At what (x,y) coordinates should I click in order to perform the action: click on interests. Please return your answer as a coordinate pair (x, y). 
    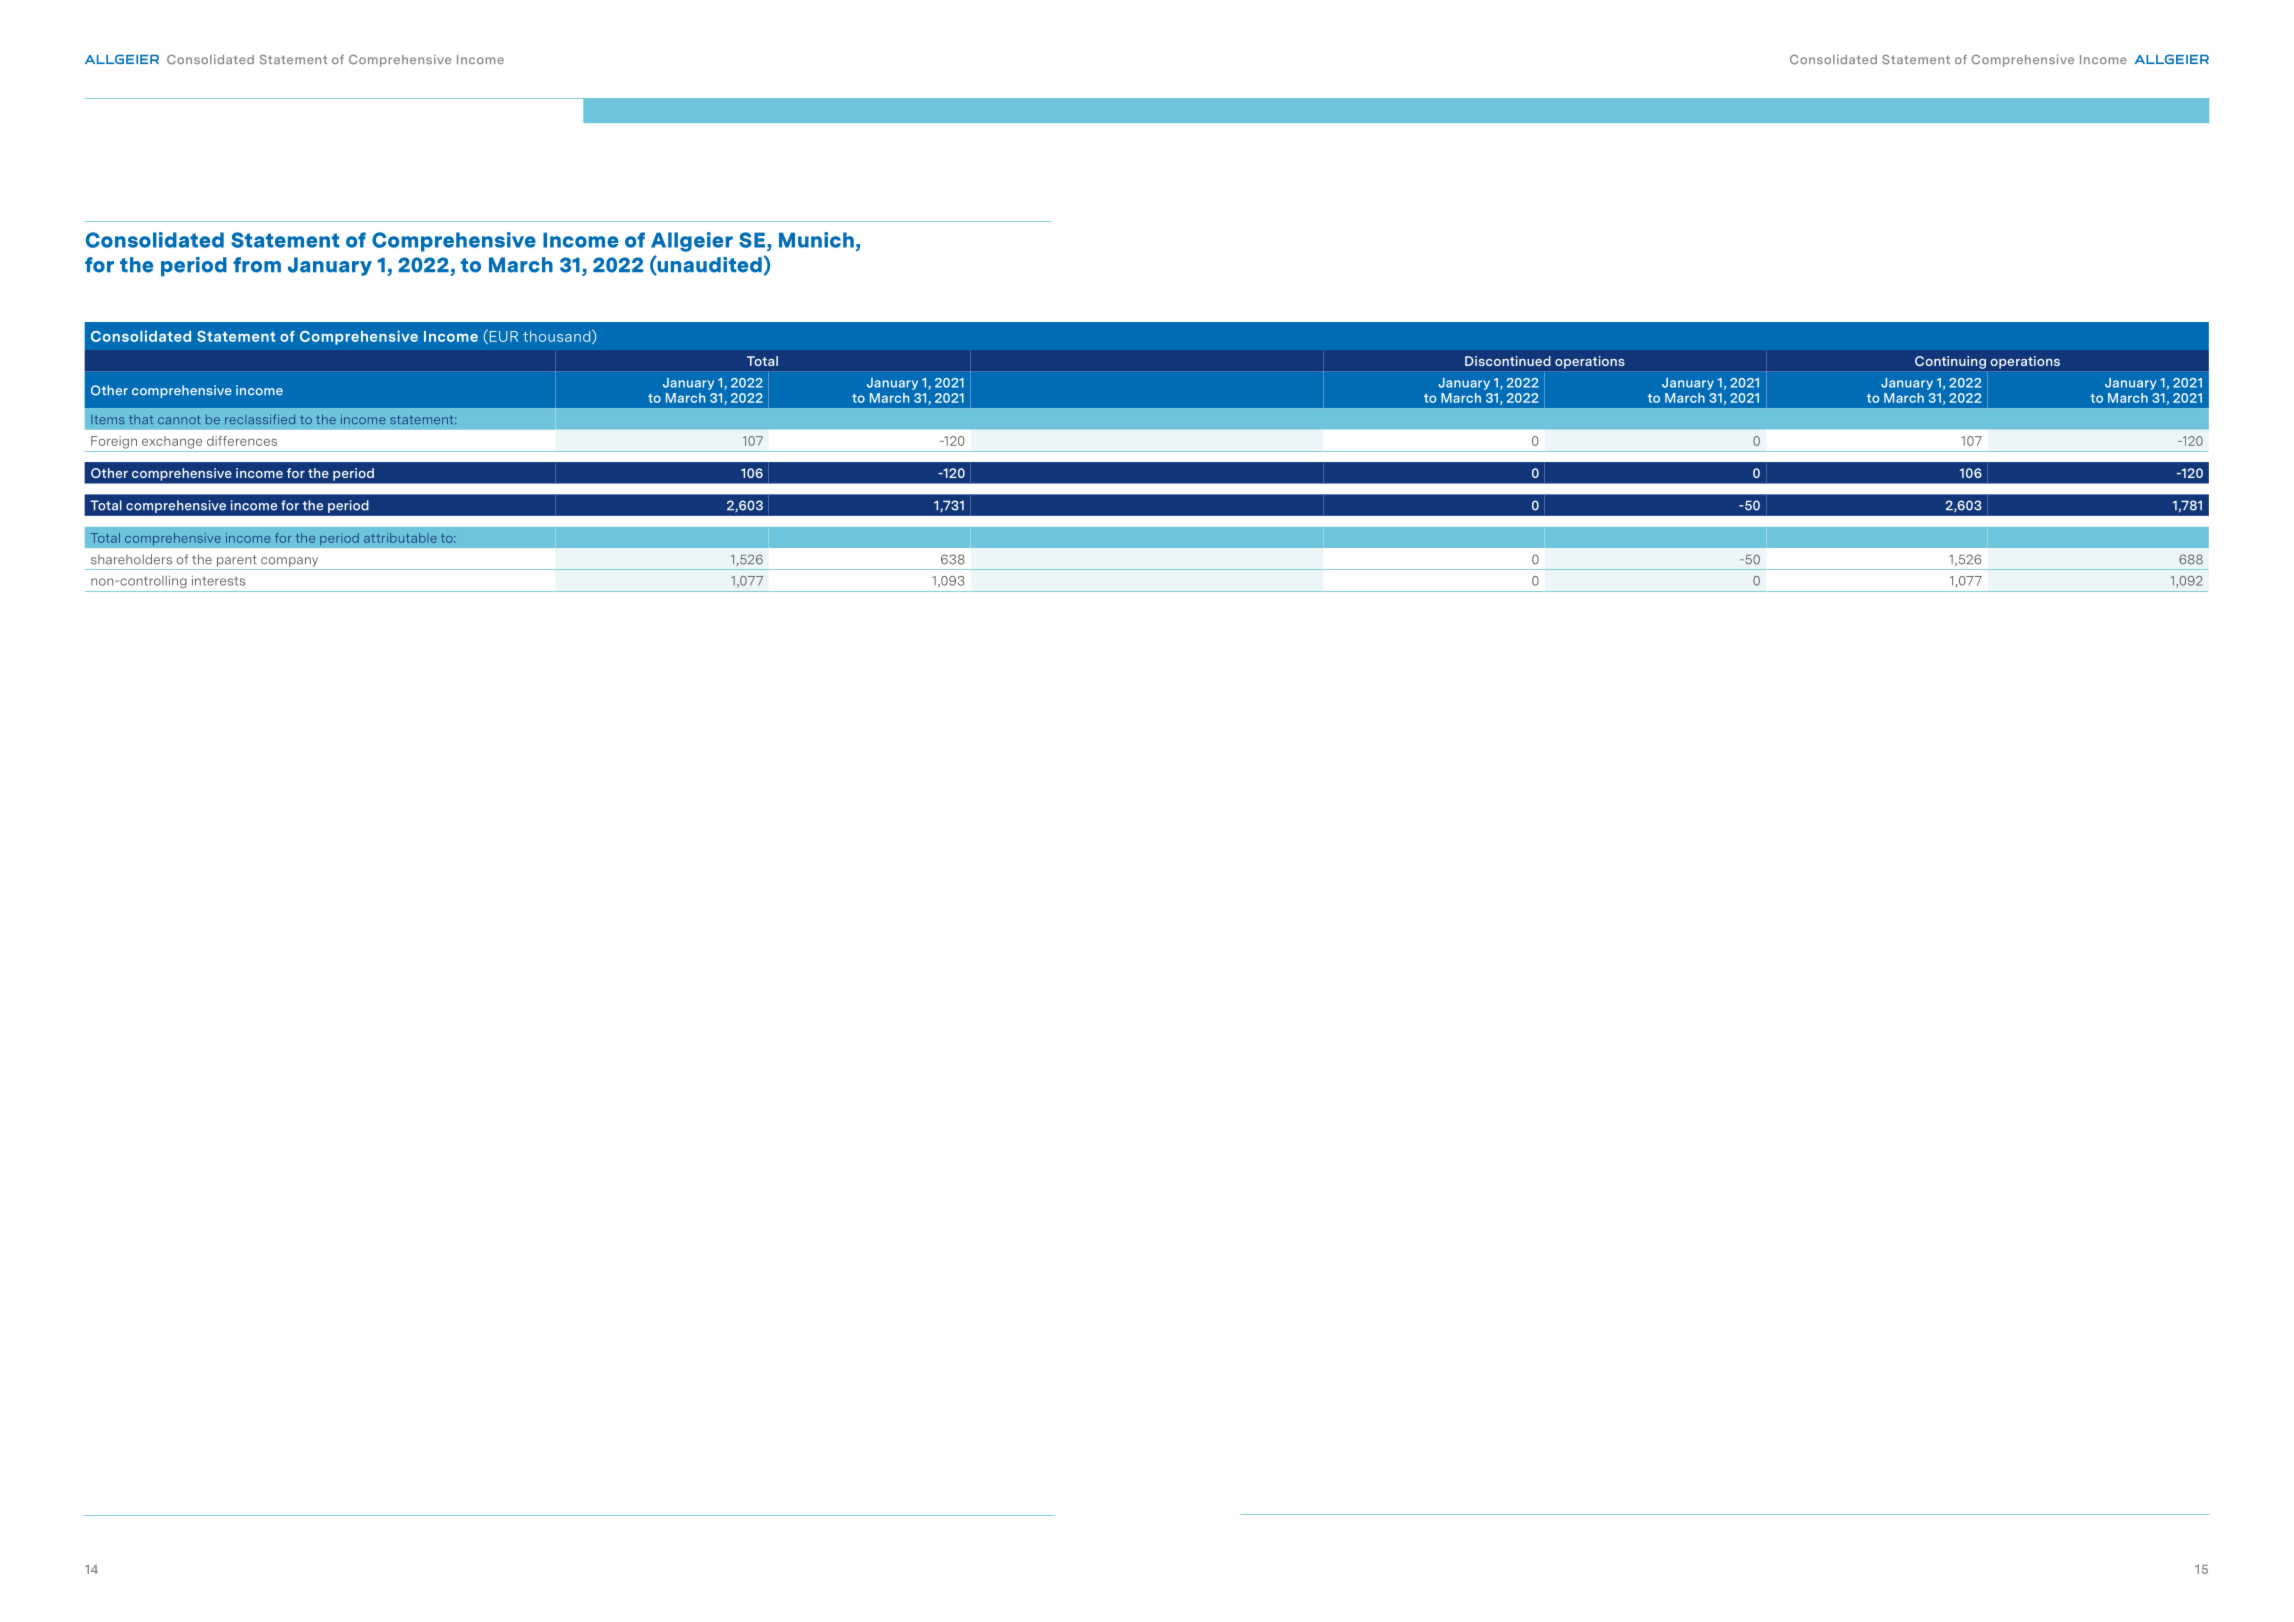
    Looking at the image, I should click on (218, 580).
